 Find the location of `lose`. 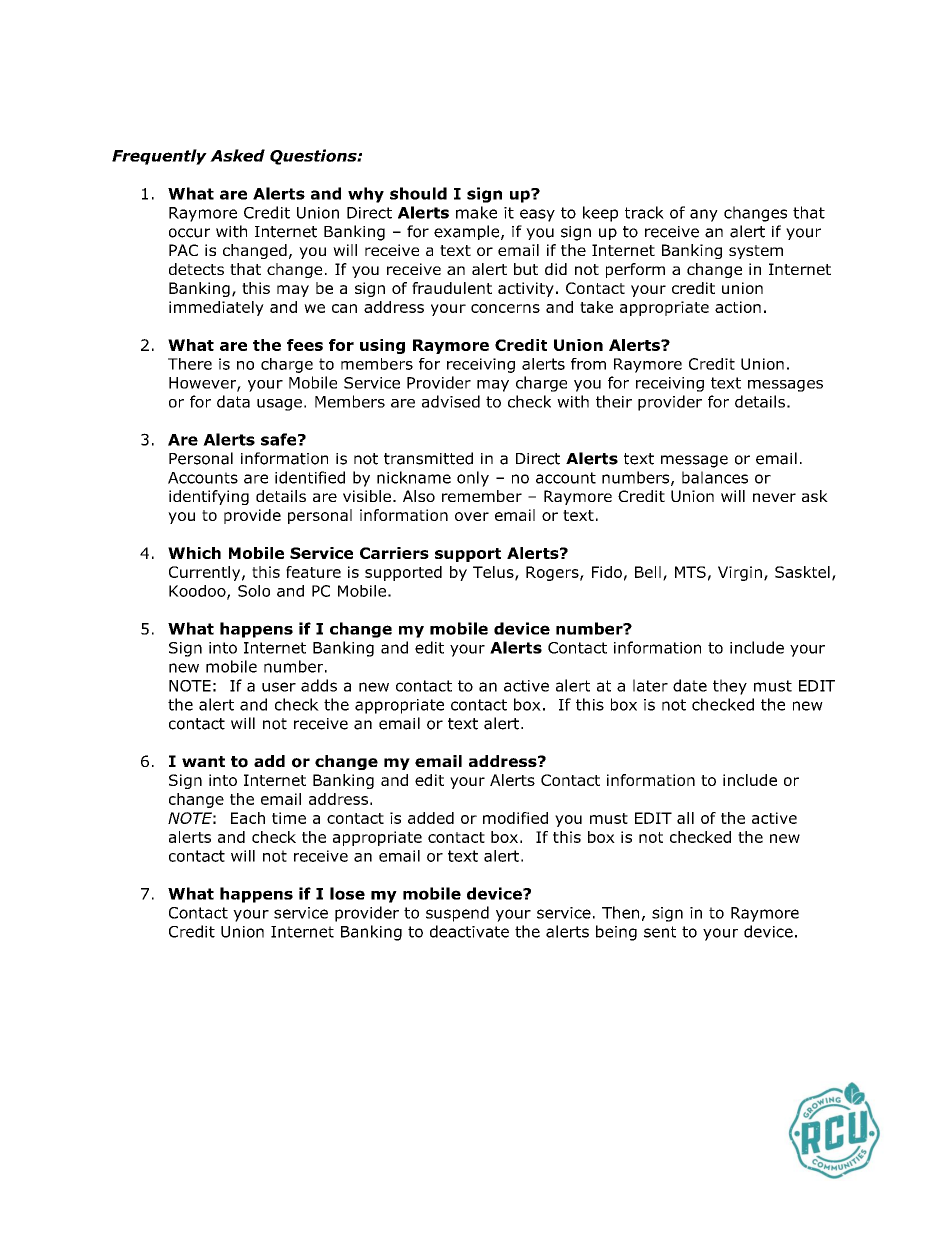

lose is located at coordinates (347, 893).
